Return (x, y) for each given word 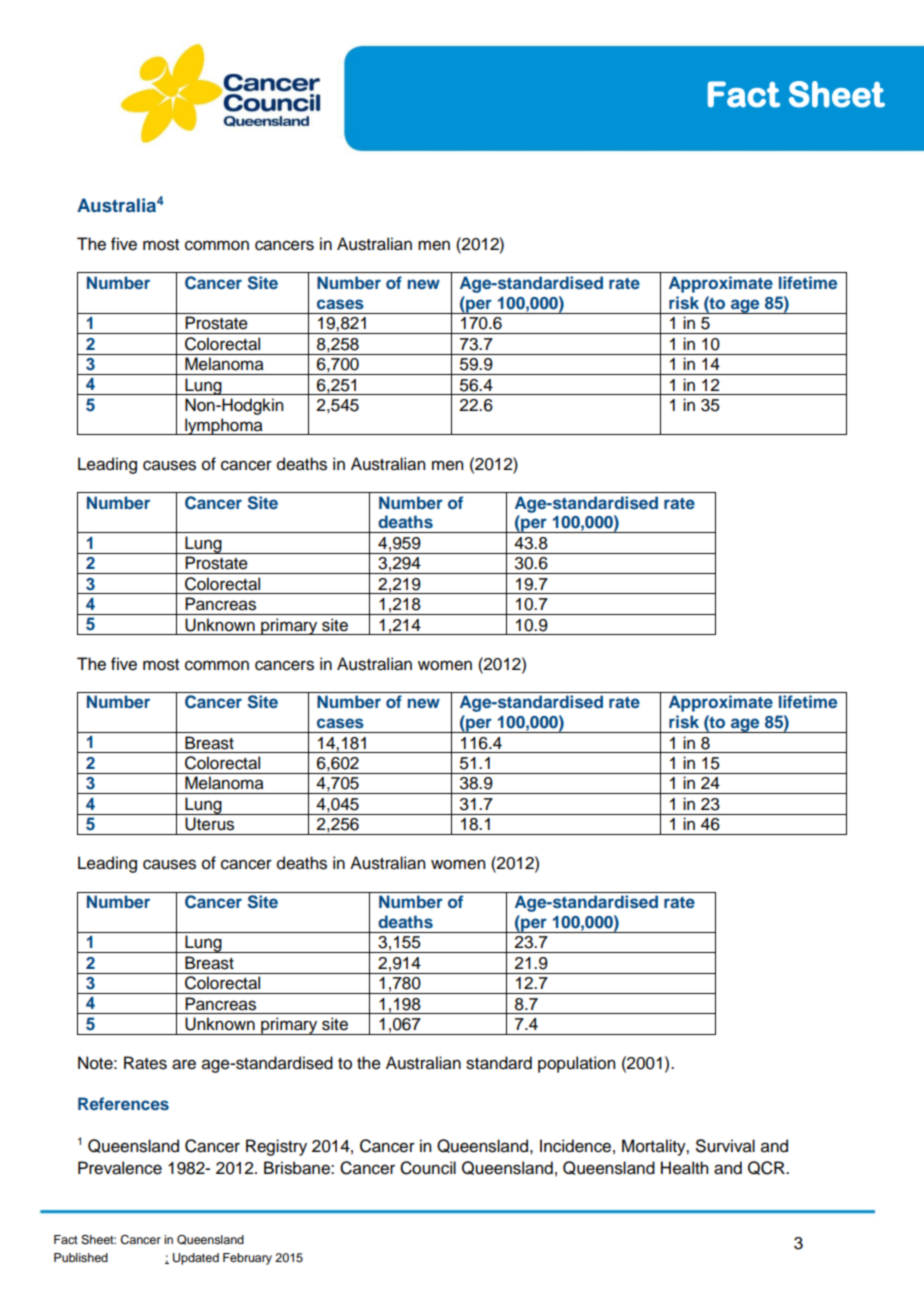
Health (684, 1168)
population (576, 1064)
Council (428, 1168)
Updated (196, 1259)
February (247, 1259)
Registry (276, 1147)
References (123, 1103)
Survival (725, 1146)
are (184, 1064)
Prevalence (120, 1168)
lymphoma (224, 426)
